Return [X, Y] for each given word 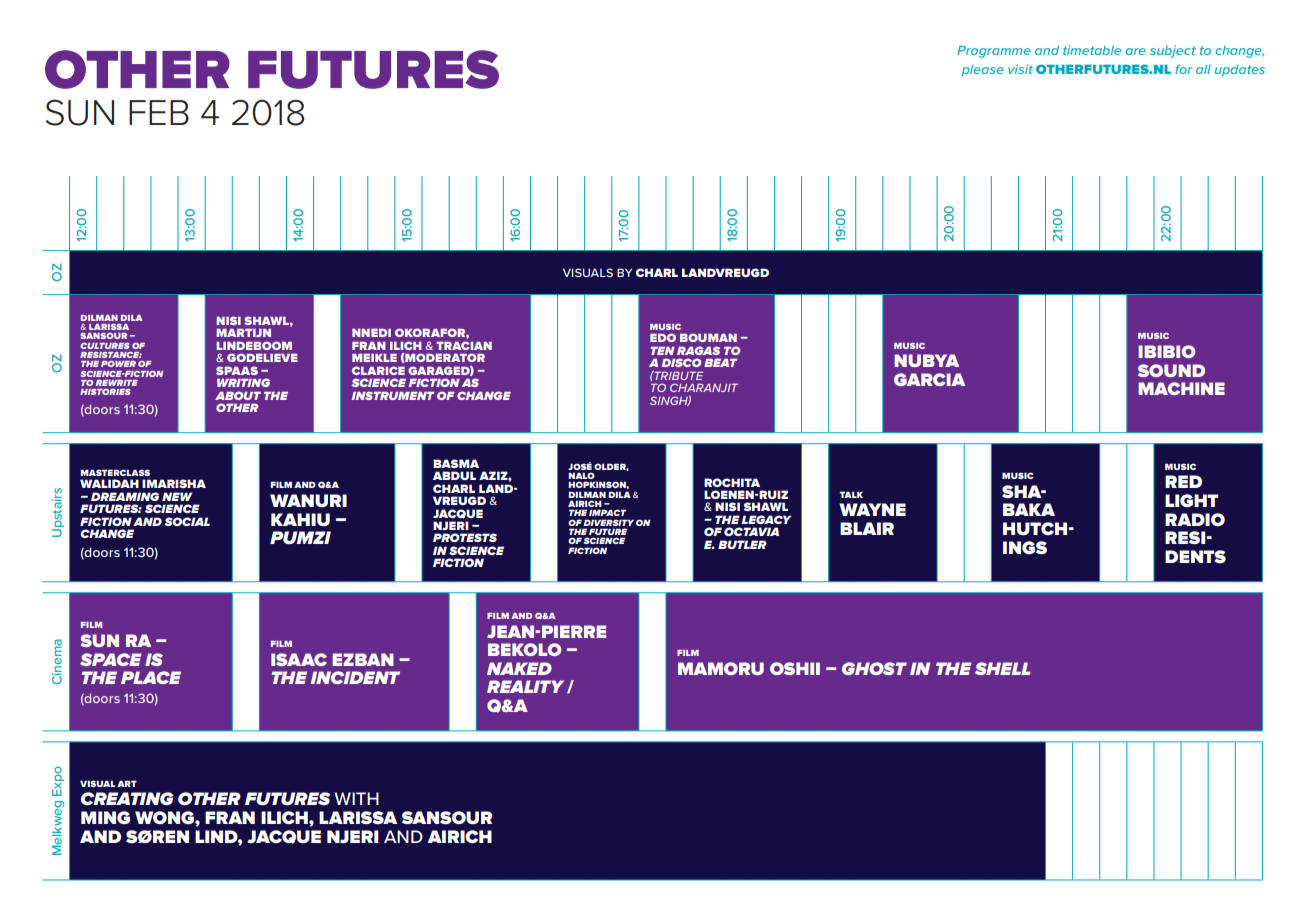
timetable [1092, 50]
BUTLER [742, 544]
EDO [663, 337]
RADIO [1195, 519]
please [983, 71]
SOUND [1171, 370]
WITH [356, 798]
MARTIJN [243, 332]
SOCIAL [187, 521]
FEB [159, 112]
